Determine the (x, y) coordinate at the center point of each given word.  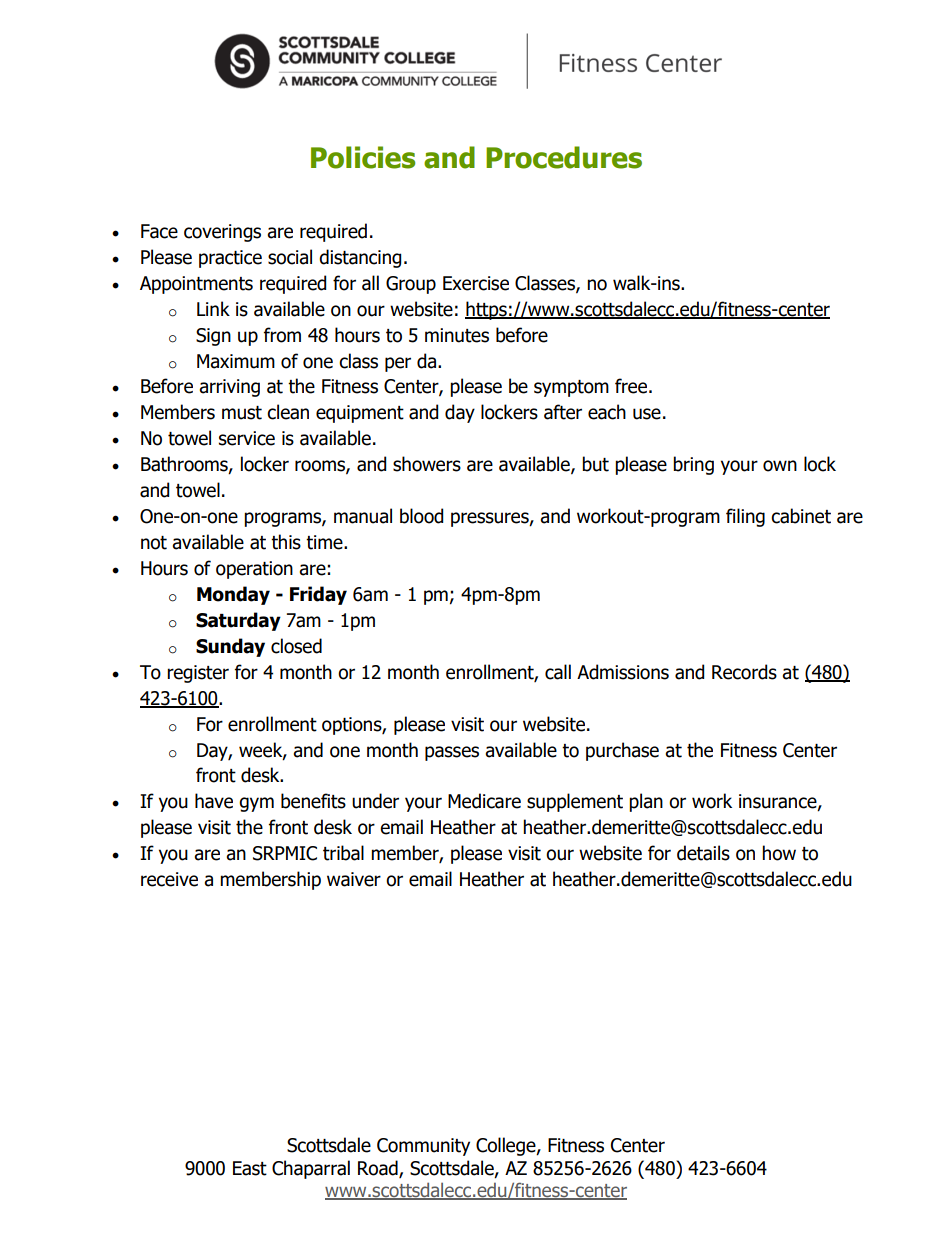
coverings (222, 233)
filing (745, 517)
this (286, 542)
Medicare (484, 801)
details (703, 853)
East (250, 1168)
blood (422, 516)
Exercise (476, 283)
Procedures (564, 157)
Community (423, 1147)
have (214, 801)
